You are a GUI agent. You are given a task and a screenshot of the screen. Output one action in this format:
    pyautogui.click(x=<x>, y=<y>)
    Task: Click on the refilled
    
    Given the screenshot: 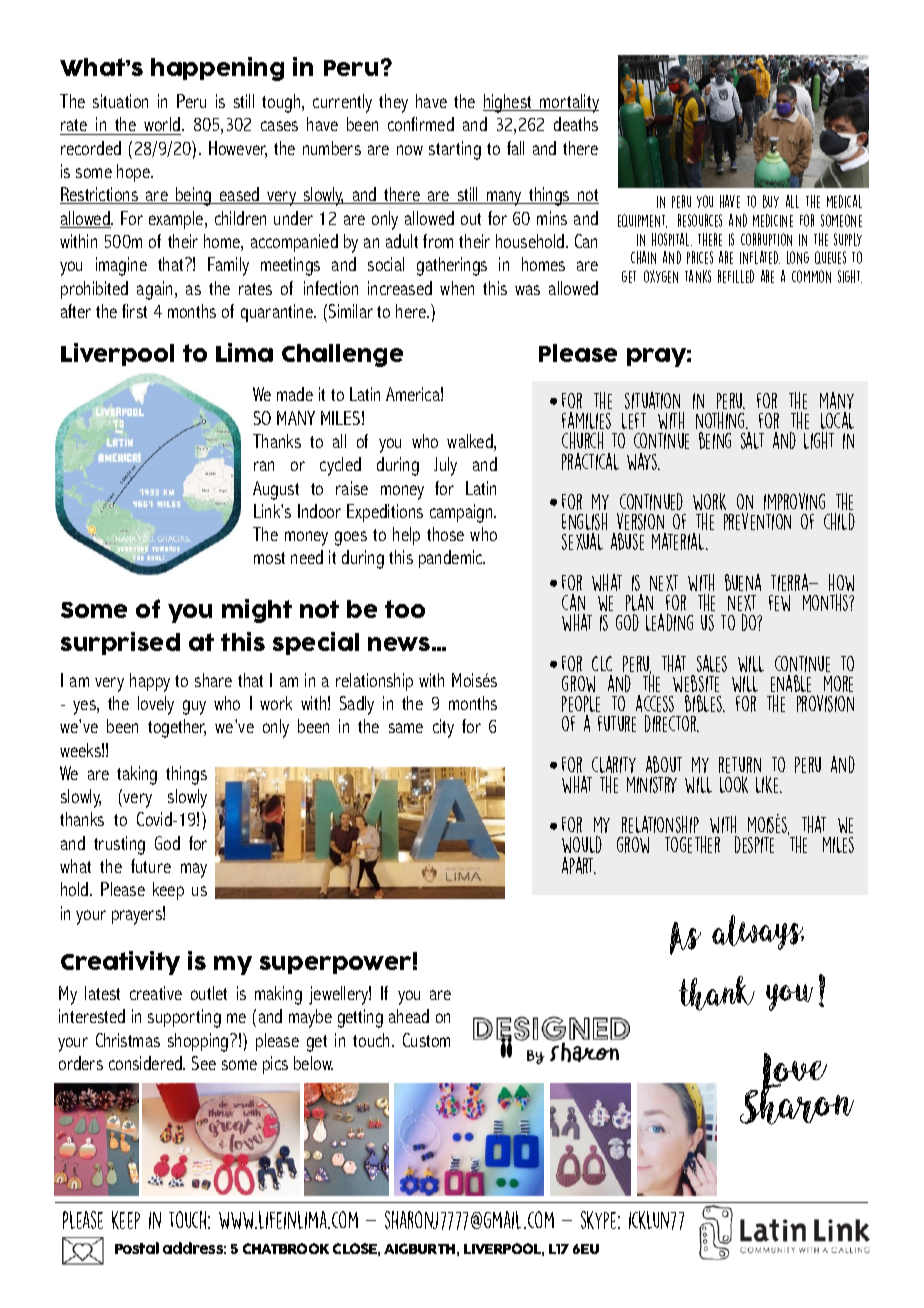 What is the action you would take?
    pyautogui.click(x=736, y=276)
